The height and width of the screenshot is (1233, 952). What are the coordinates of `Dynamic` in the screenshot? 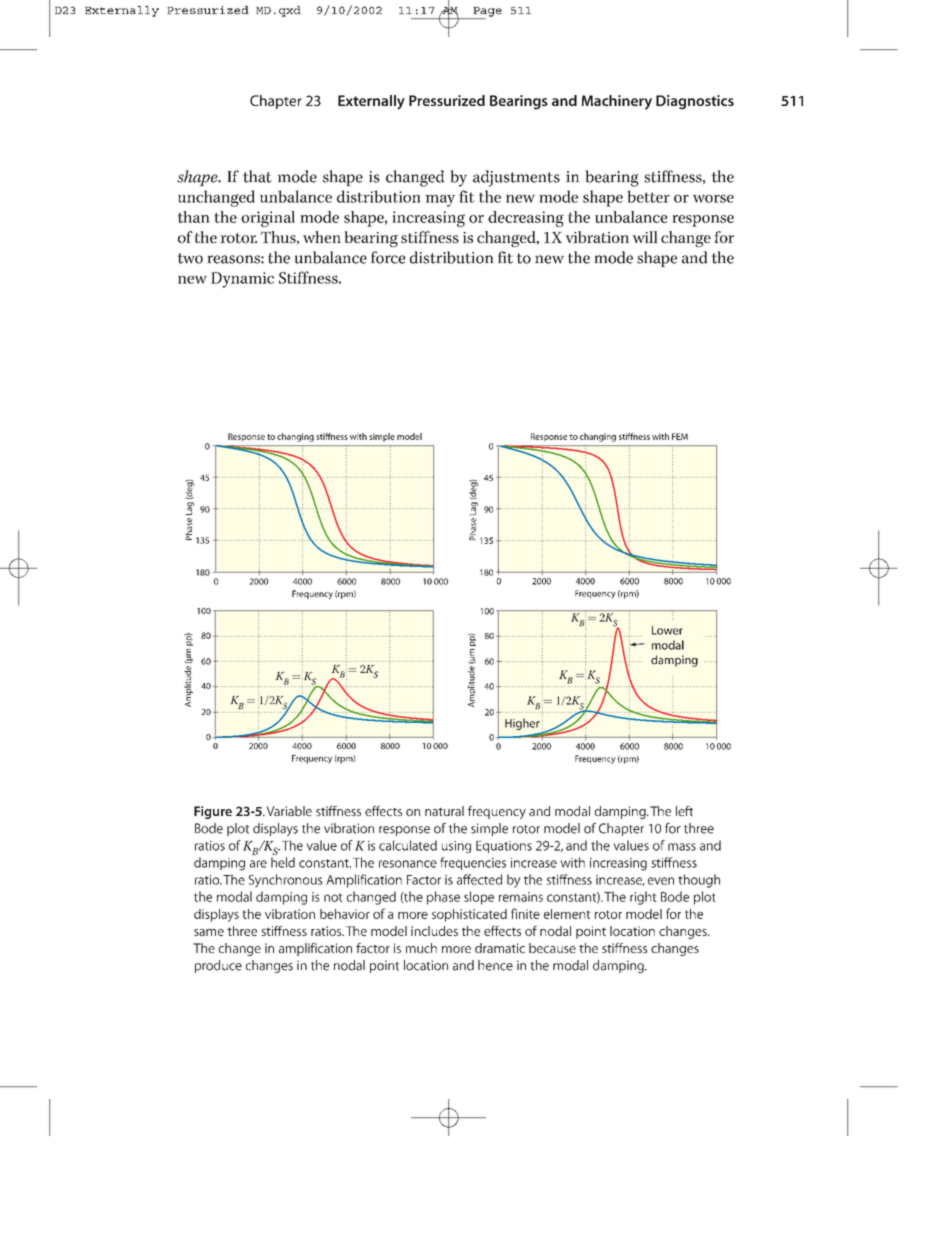 It's located at (242, 280).
